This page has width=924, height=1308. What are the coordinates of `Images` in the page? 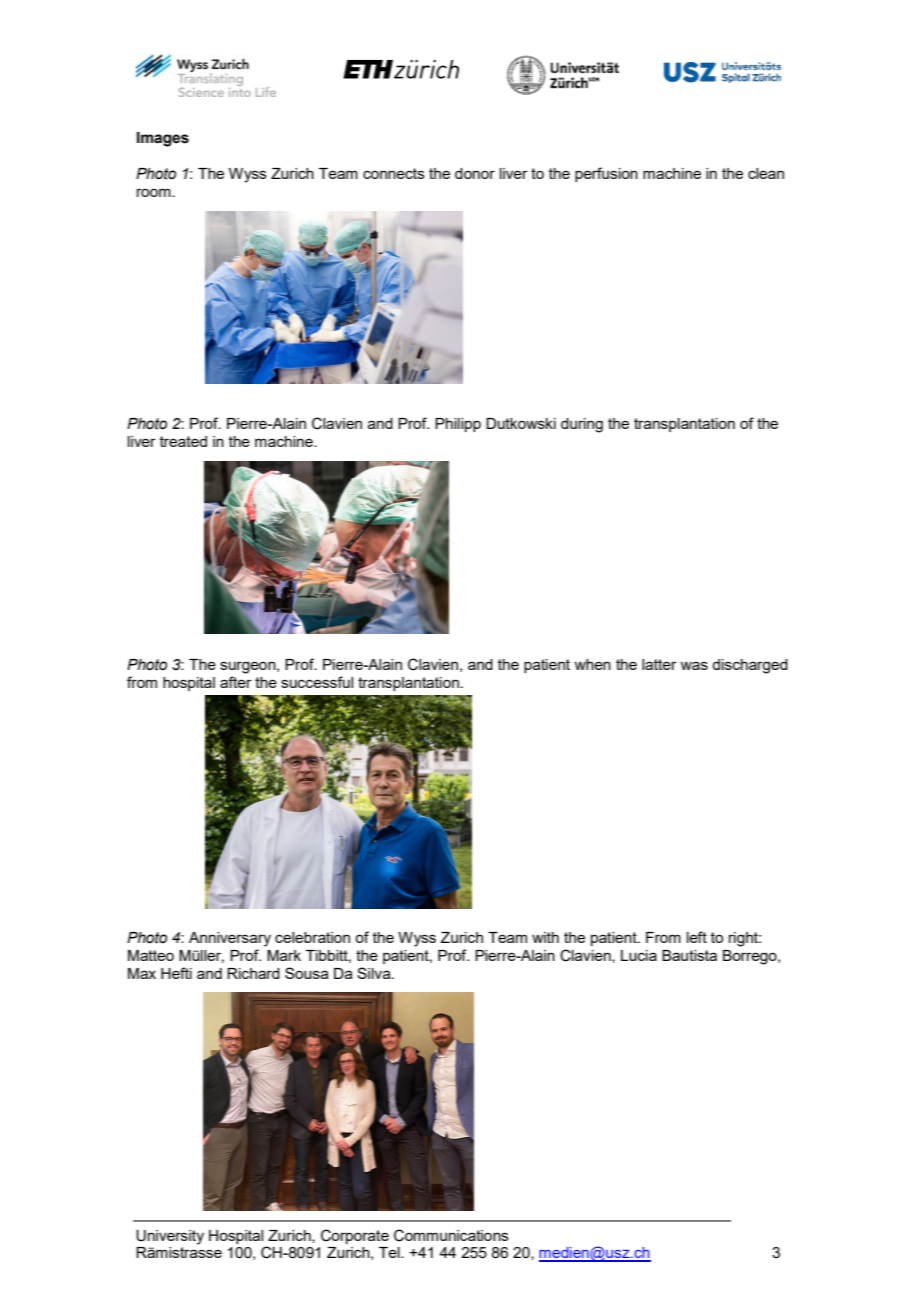 It's located at (163, 139).
